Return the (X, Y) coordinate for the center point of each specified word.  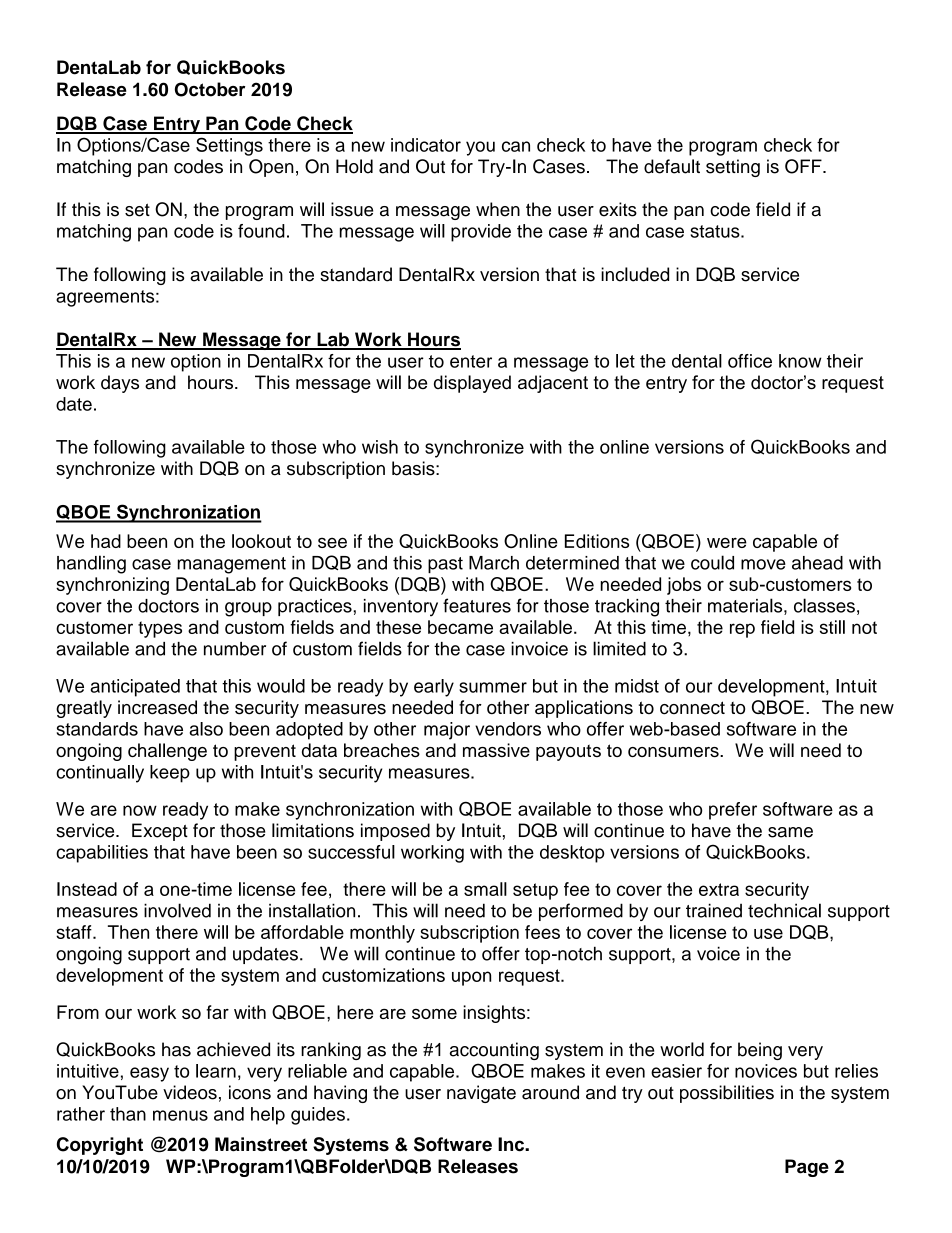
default (672, 166)
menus (180, 1115)
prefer (733, 811)
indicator (426, 145)
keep (170, 774)
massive (496, 750)
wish (380, 447)
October (210, 89)
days (120, 384)
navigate (481, 1094)
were (727, 542)
